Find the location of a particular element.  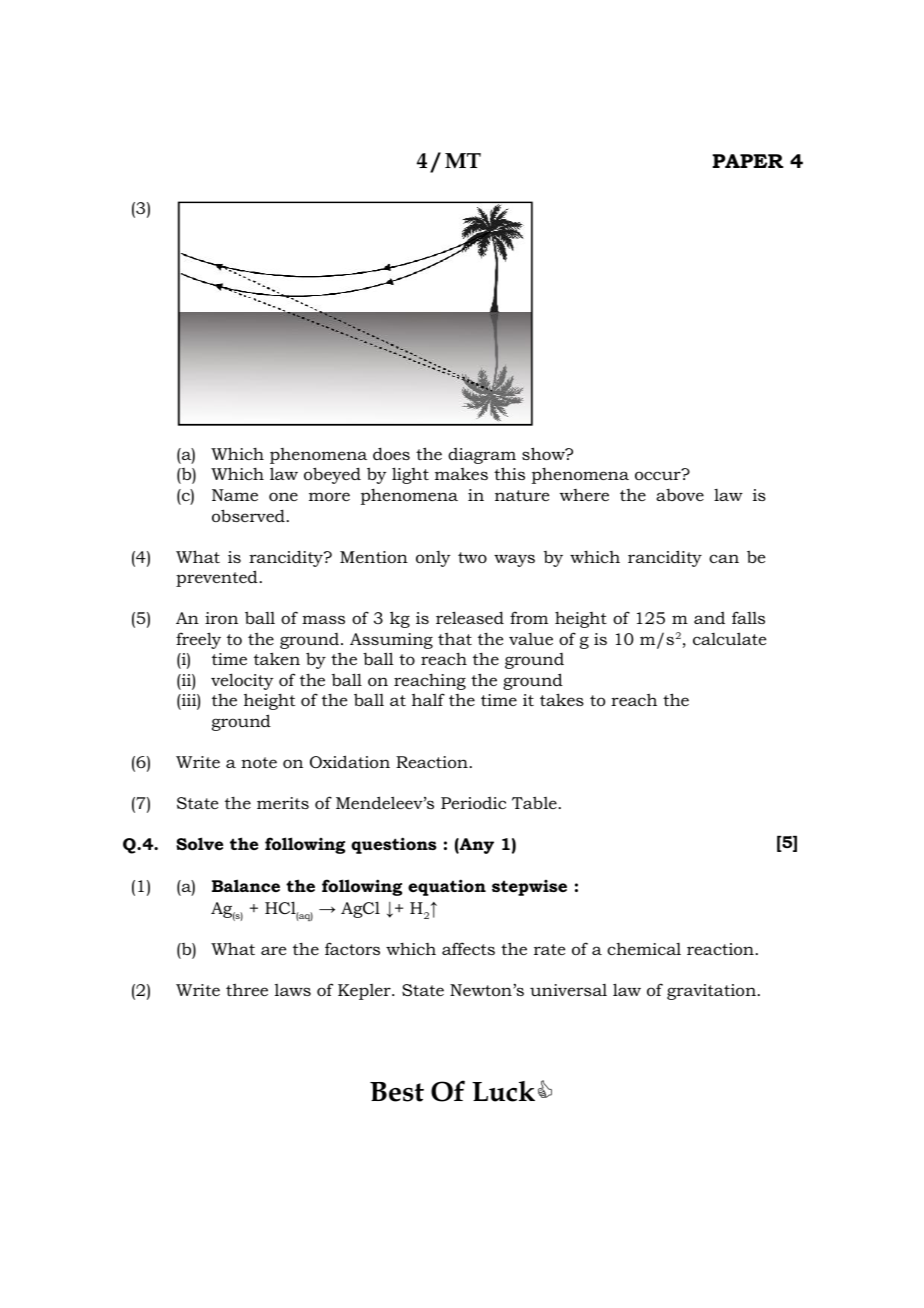

taken is located at coordinates (277, 658).
